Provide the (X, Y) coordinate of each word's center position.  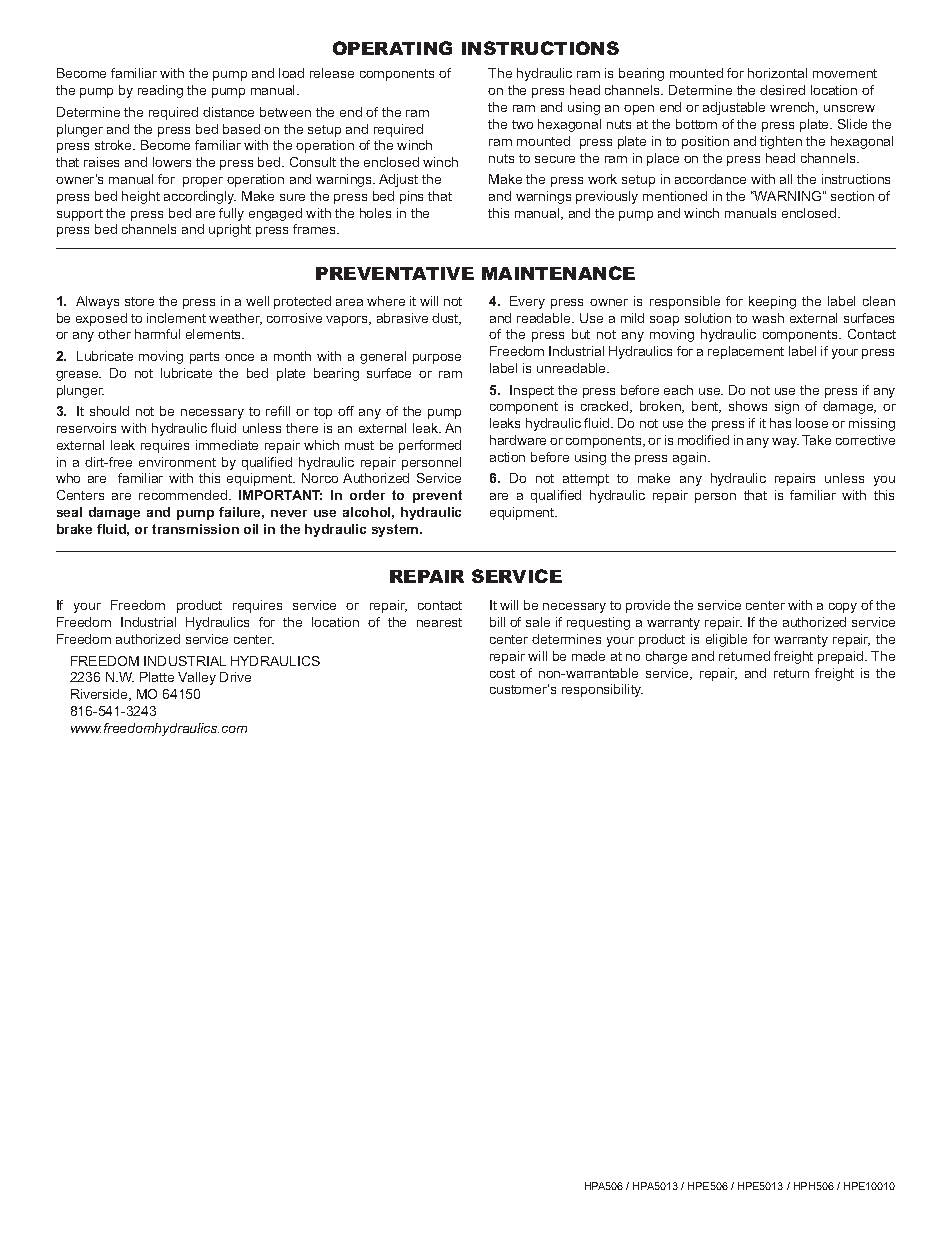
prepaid (842, 657)
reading (160, 91)
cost (502, 673)
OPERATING (392, 48)
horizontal (777, 73)
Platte (157, 677)
